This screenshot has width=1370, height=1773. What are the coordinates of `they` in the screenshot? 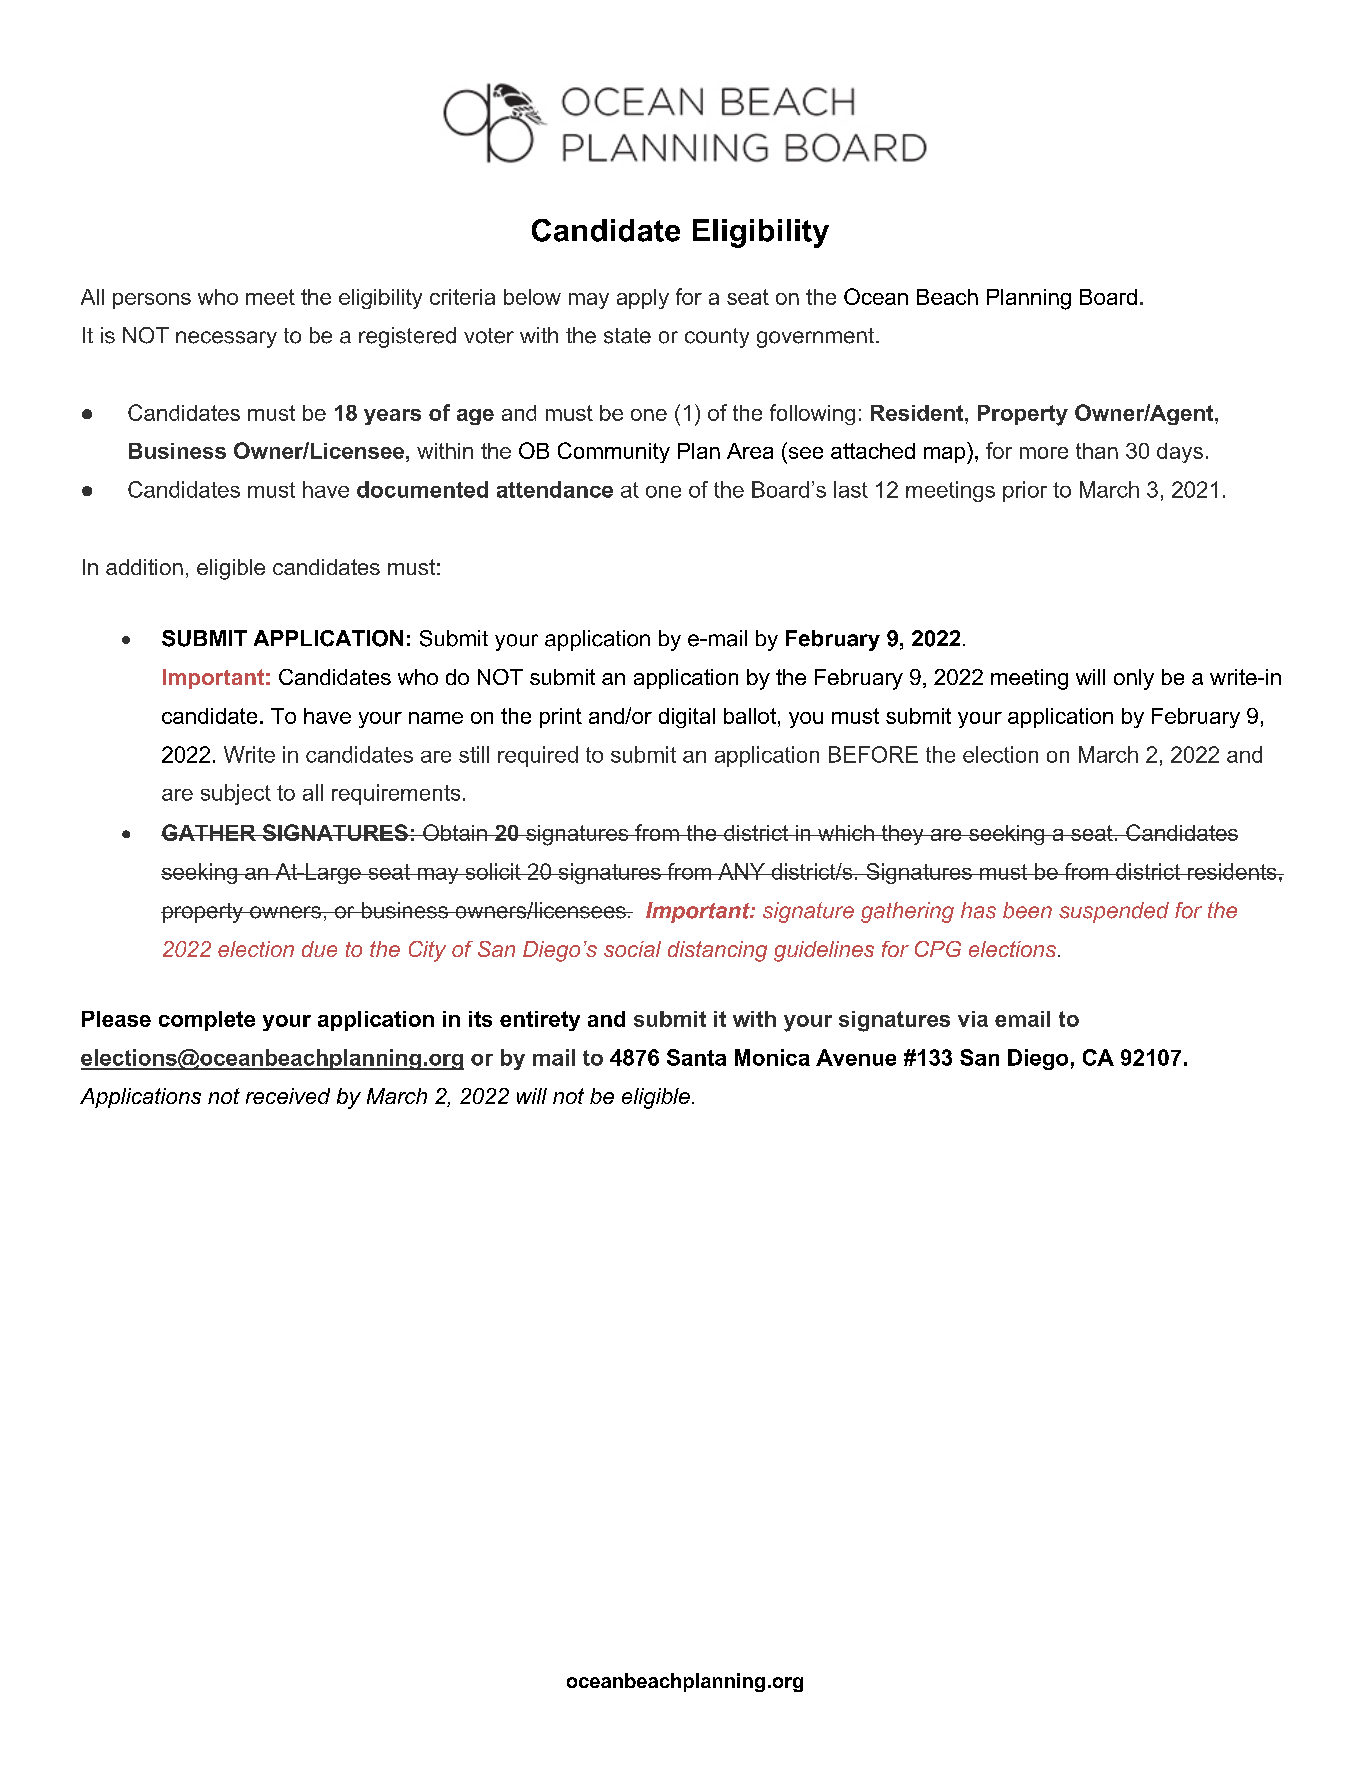 It's located at (902, 835).
